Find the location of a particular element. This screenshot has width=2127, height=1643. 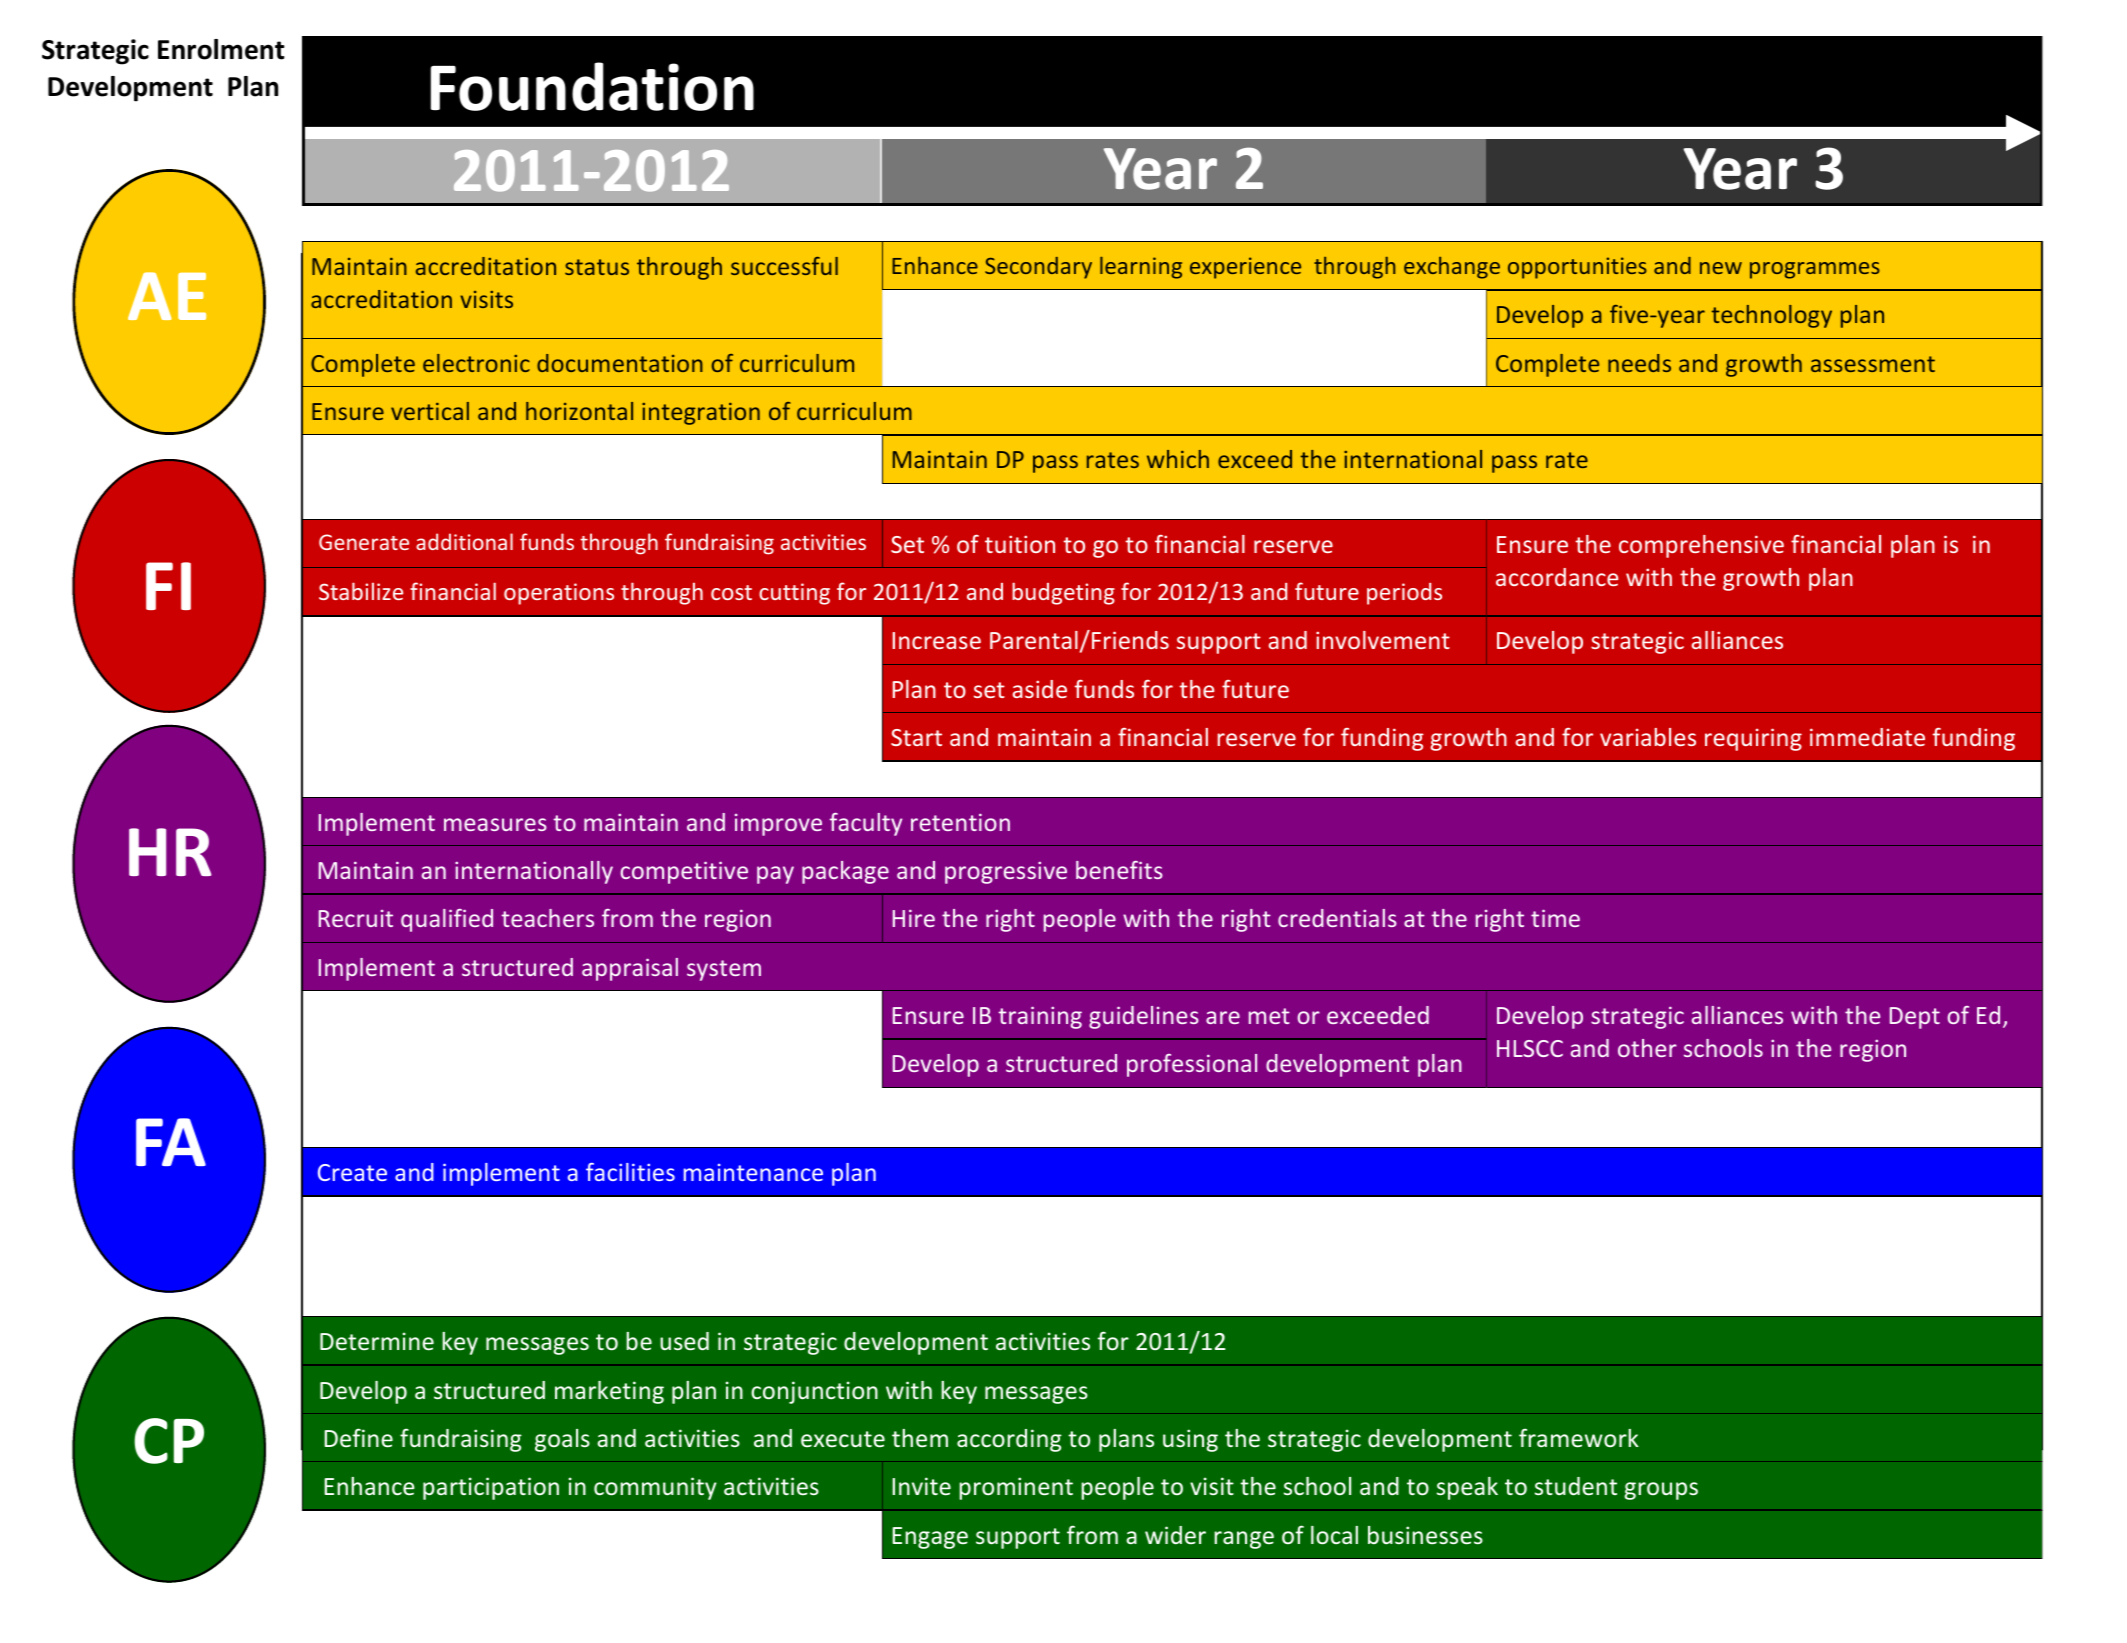

Secondary is located at coordinates (1038, 268).
